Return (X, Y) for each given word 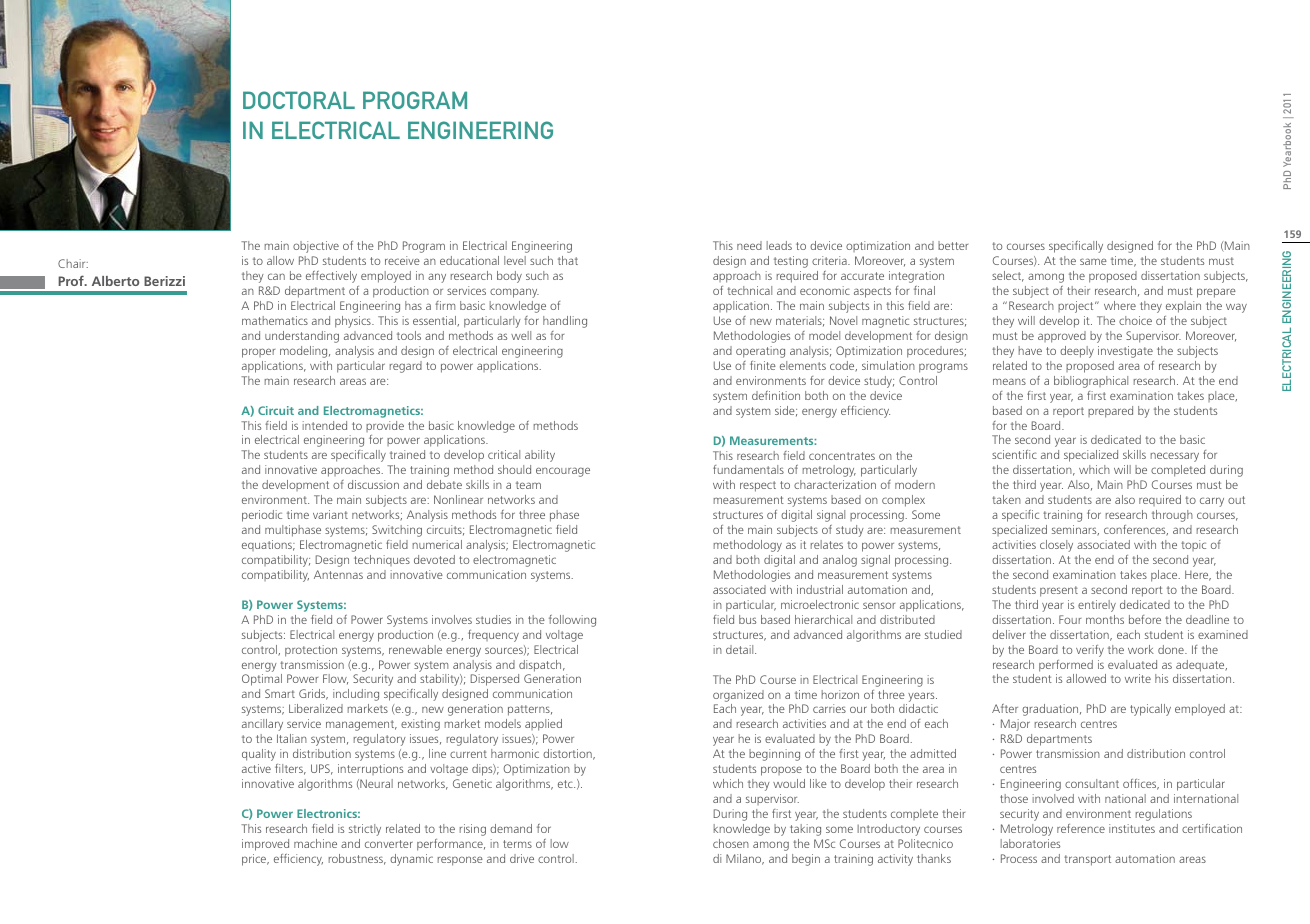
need (749, 245)
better (953, 245)
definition (776, 395)
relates (826, 544)
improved (265, 845)
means (1009, 381)
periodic (262, 516)
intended (325, 425)
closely (1056, 546)
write (1138, 678)
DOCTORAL (299, 100)
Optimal (262, 680)
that (568, 260)
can (276, 276)
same (1093, 261)
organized (738, 696)
